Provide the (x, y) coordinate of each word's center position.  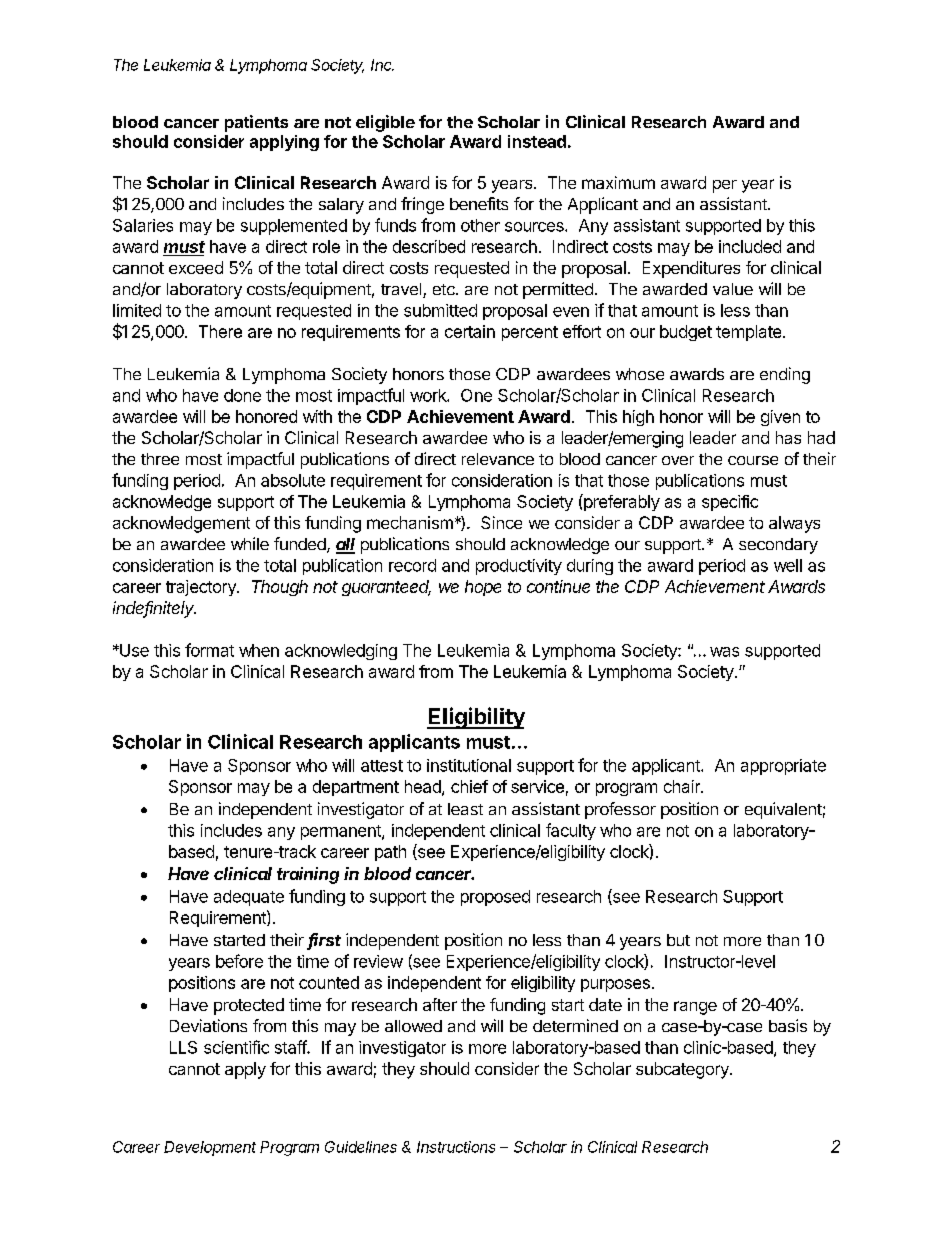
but (678, 940)
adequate (249, 898)
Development (210, 1148)
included (750, 246)
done (242, 395)
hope (483, 588)
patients (256, 123)
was (724, 652)
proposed (495, 898)
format (209, 650)
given (780, 418)
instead (537, 141)
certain (470, 331)
